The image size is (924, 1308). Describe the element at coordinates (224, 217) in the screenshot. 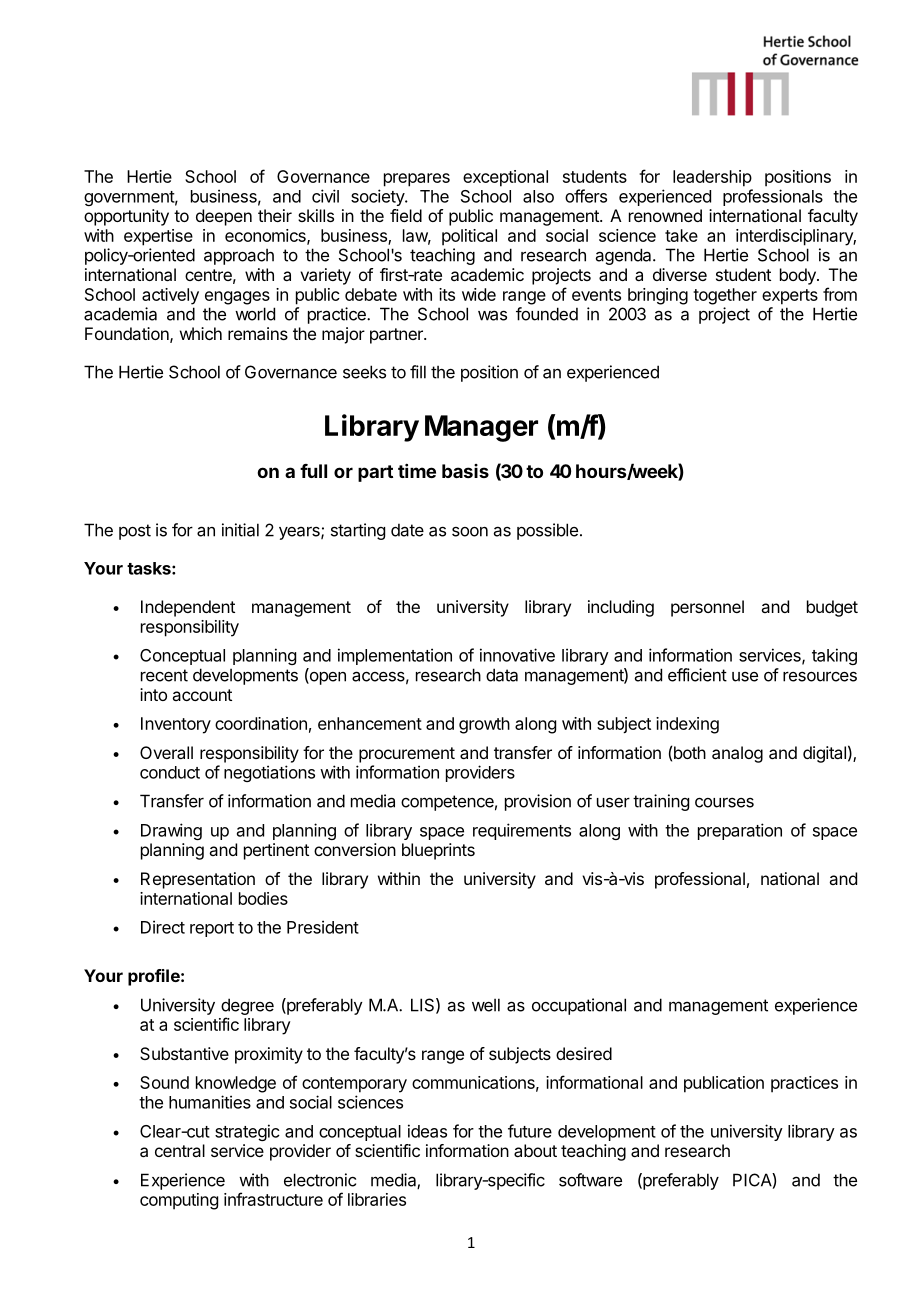

I see `deepen` at that location.
